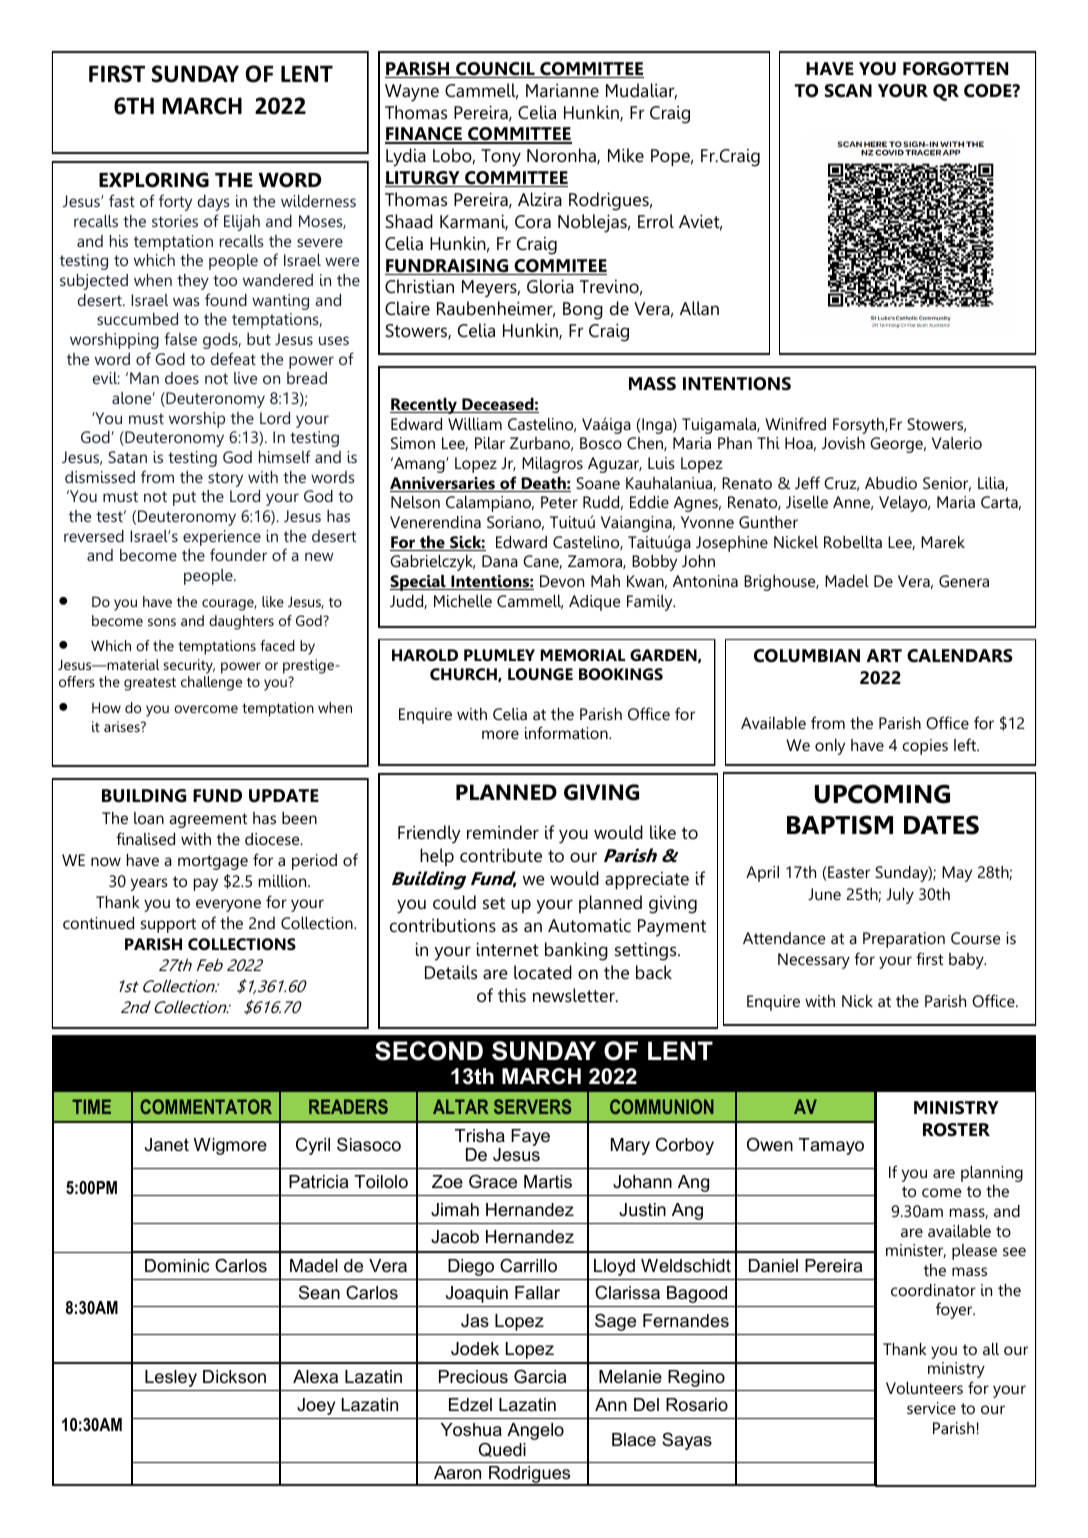 This page has width=1088, height=1538. What do you see at coordinates (495, 70) in the page?
I see `COUNCIL` at bounding box center [495, 70].
